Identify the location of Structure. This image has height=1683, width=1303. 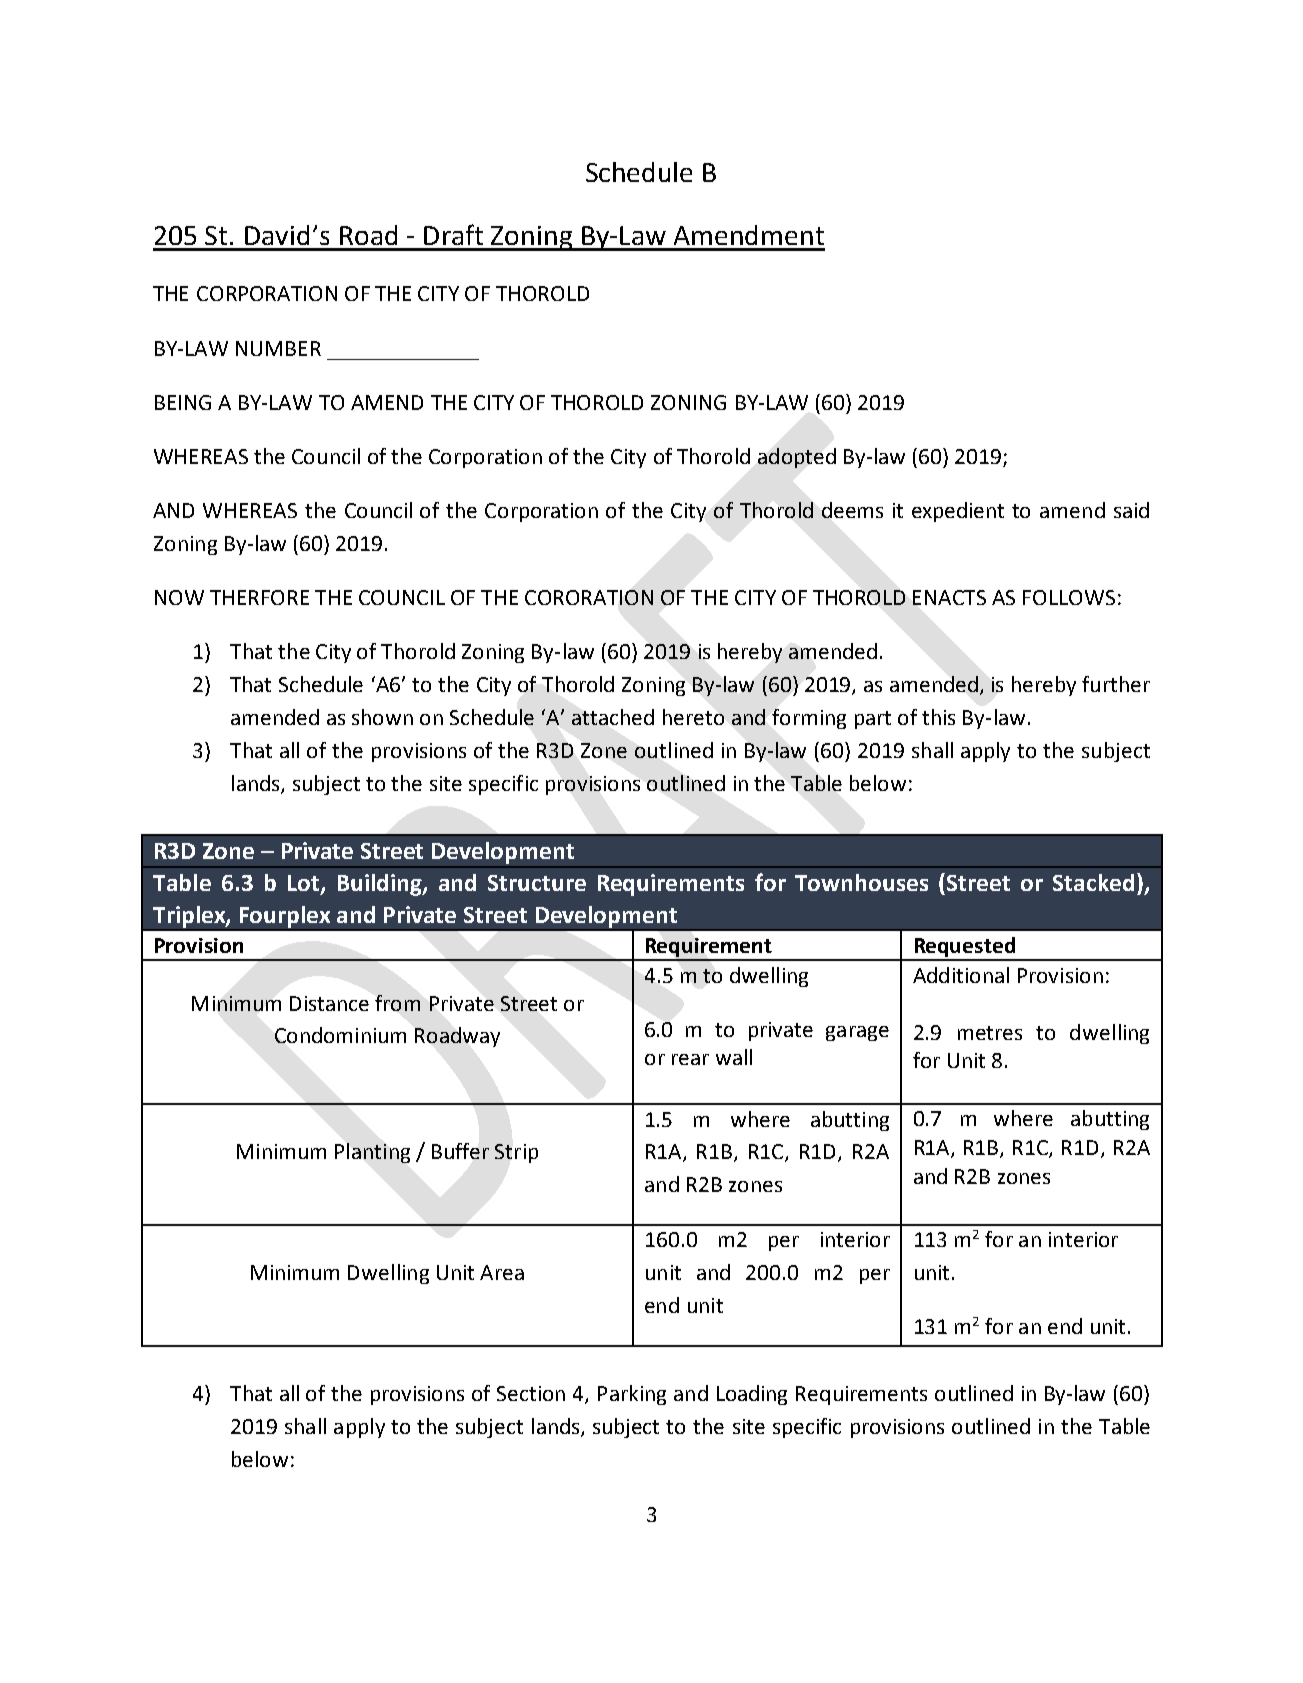
(537, 883).
